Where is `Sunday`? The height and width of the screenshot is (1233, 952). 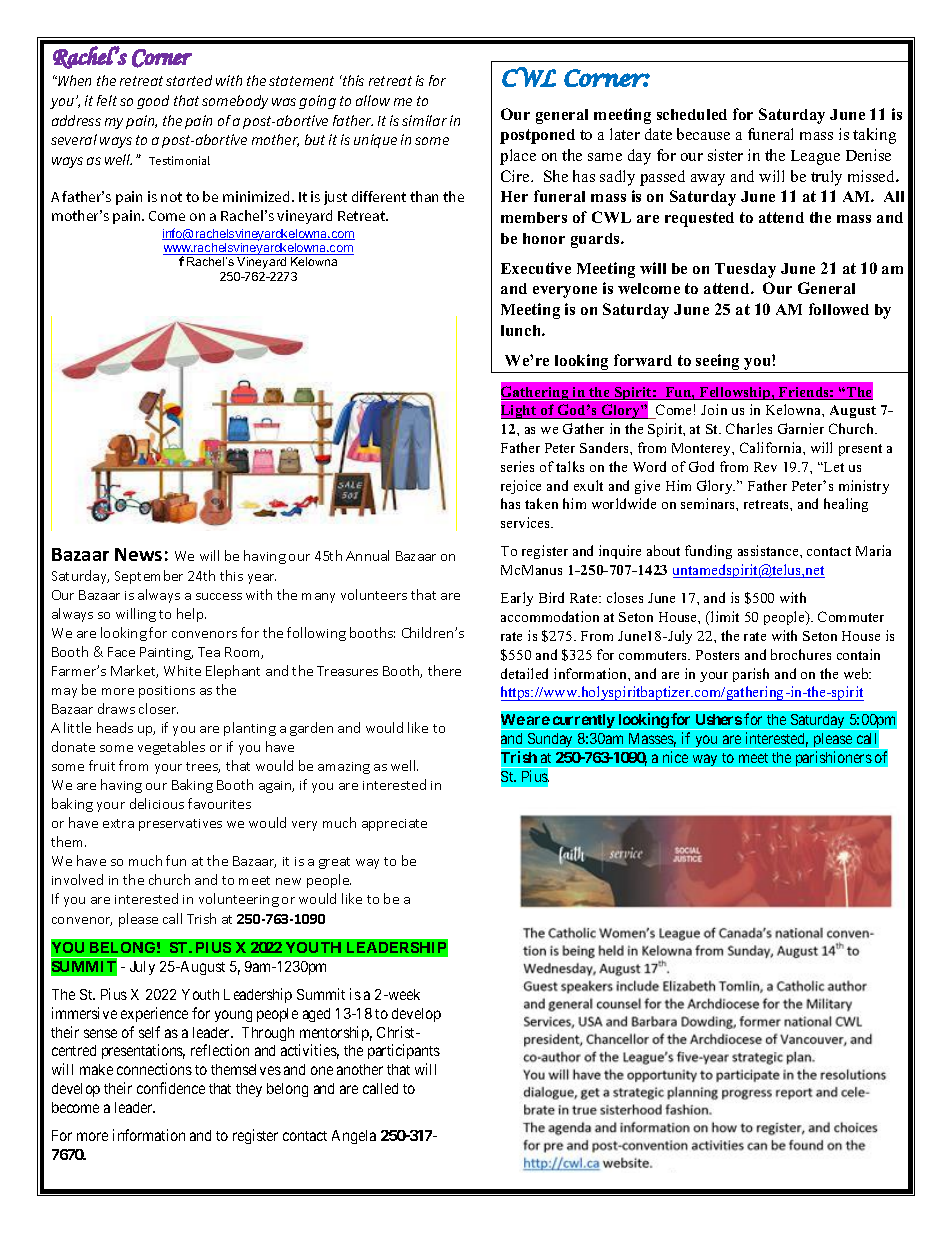 Sunday is located at coordinates (550, 741).
